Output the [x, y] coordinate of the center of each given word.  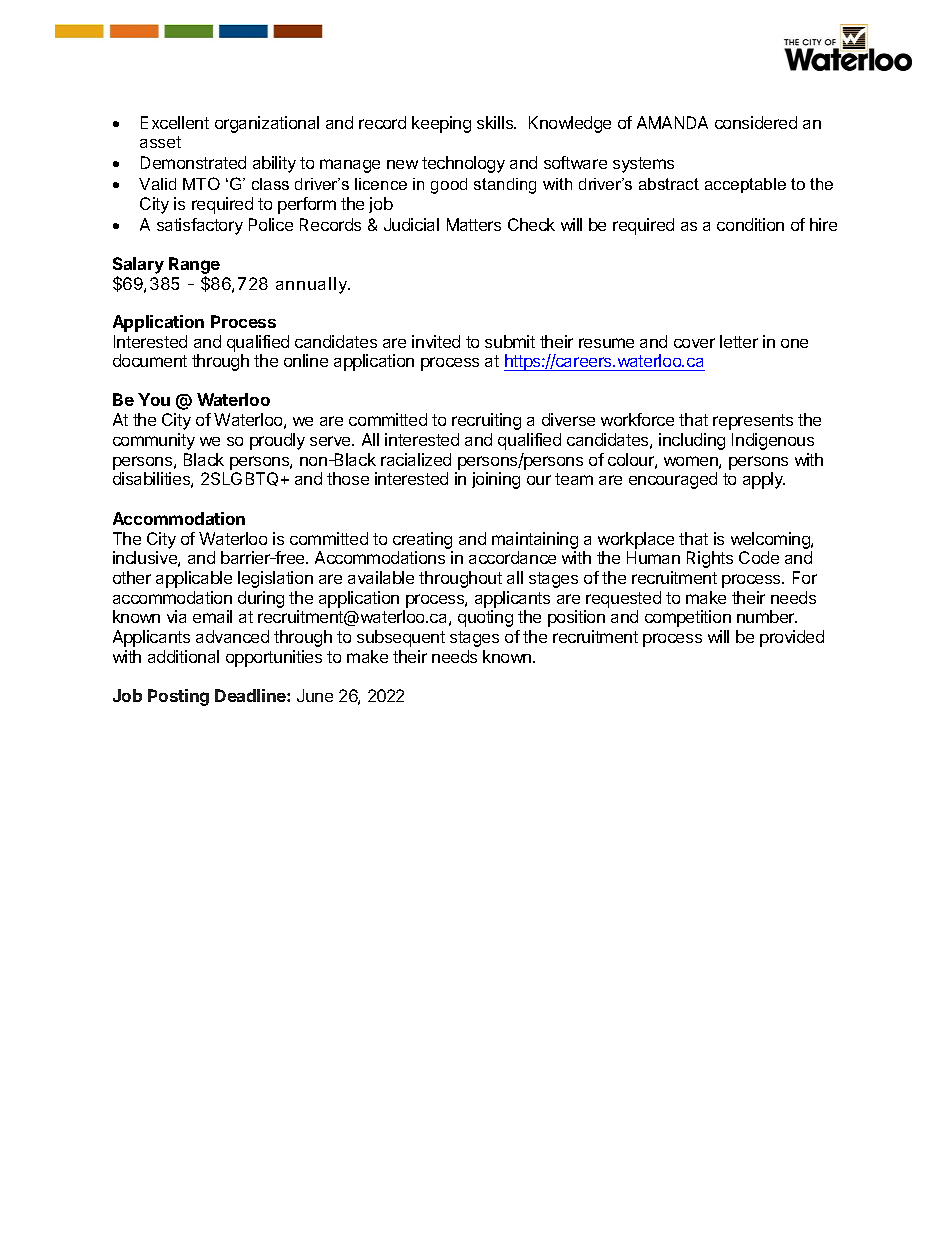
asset [160, 142]
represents [753, 422]
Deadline [251, 695]
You [154, 399]
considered [756, 122]
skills [496, 122]
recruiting [486, 421]
